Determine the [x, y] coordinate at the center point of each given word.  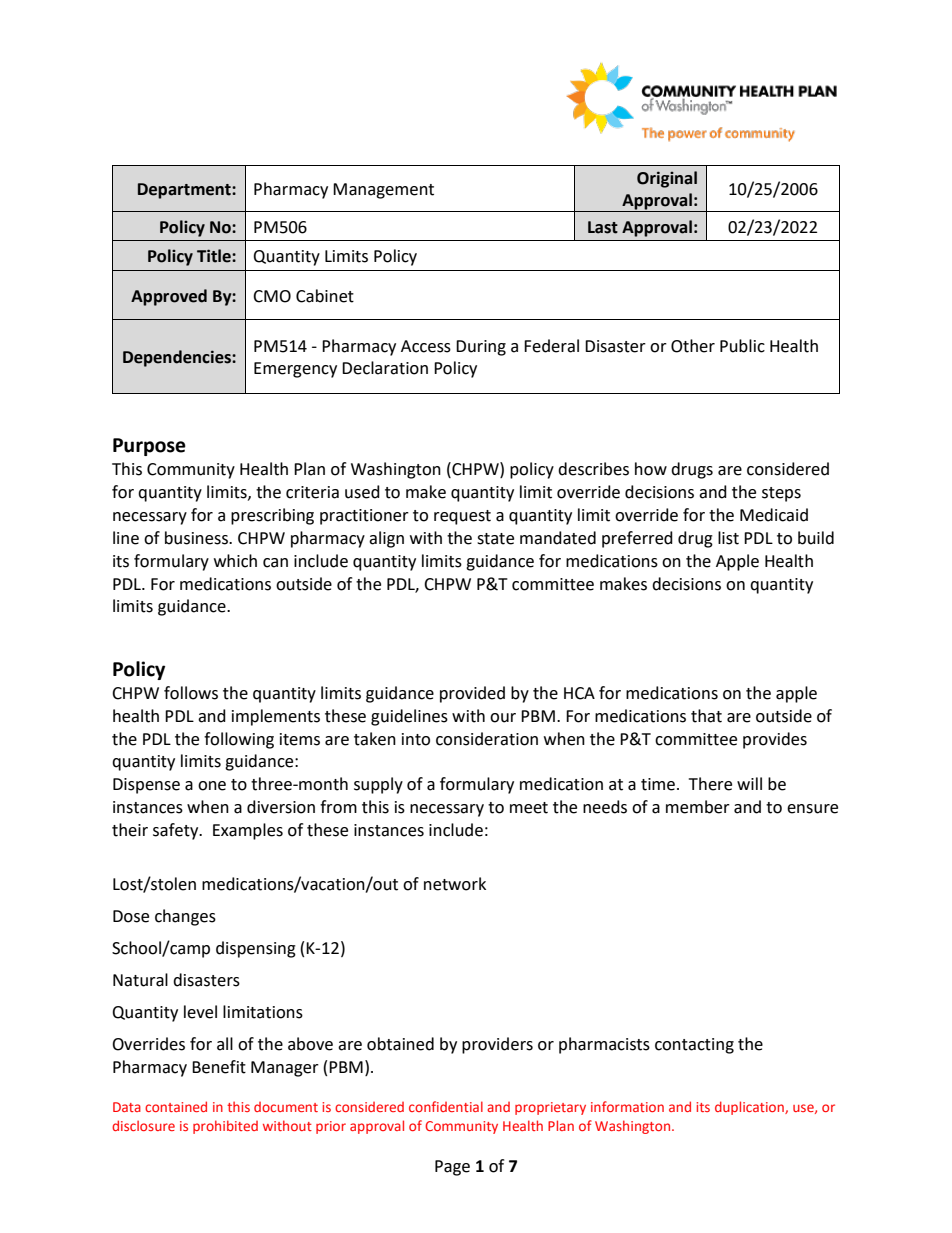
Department [185, 191]
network [455, 884]
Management [383, 191]
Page [452, 1168]
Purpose [149, 447]
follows [191, 693]
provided [472, 694]
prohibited [225, 1127]
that [706, 716]
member [698, 807]
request [462, 517]
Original [667, 179]
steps [781, 494]
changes [185, 917]
